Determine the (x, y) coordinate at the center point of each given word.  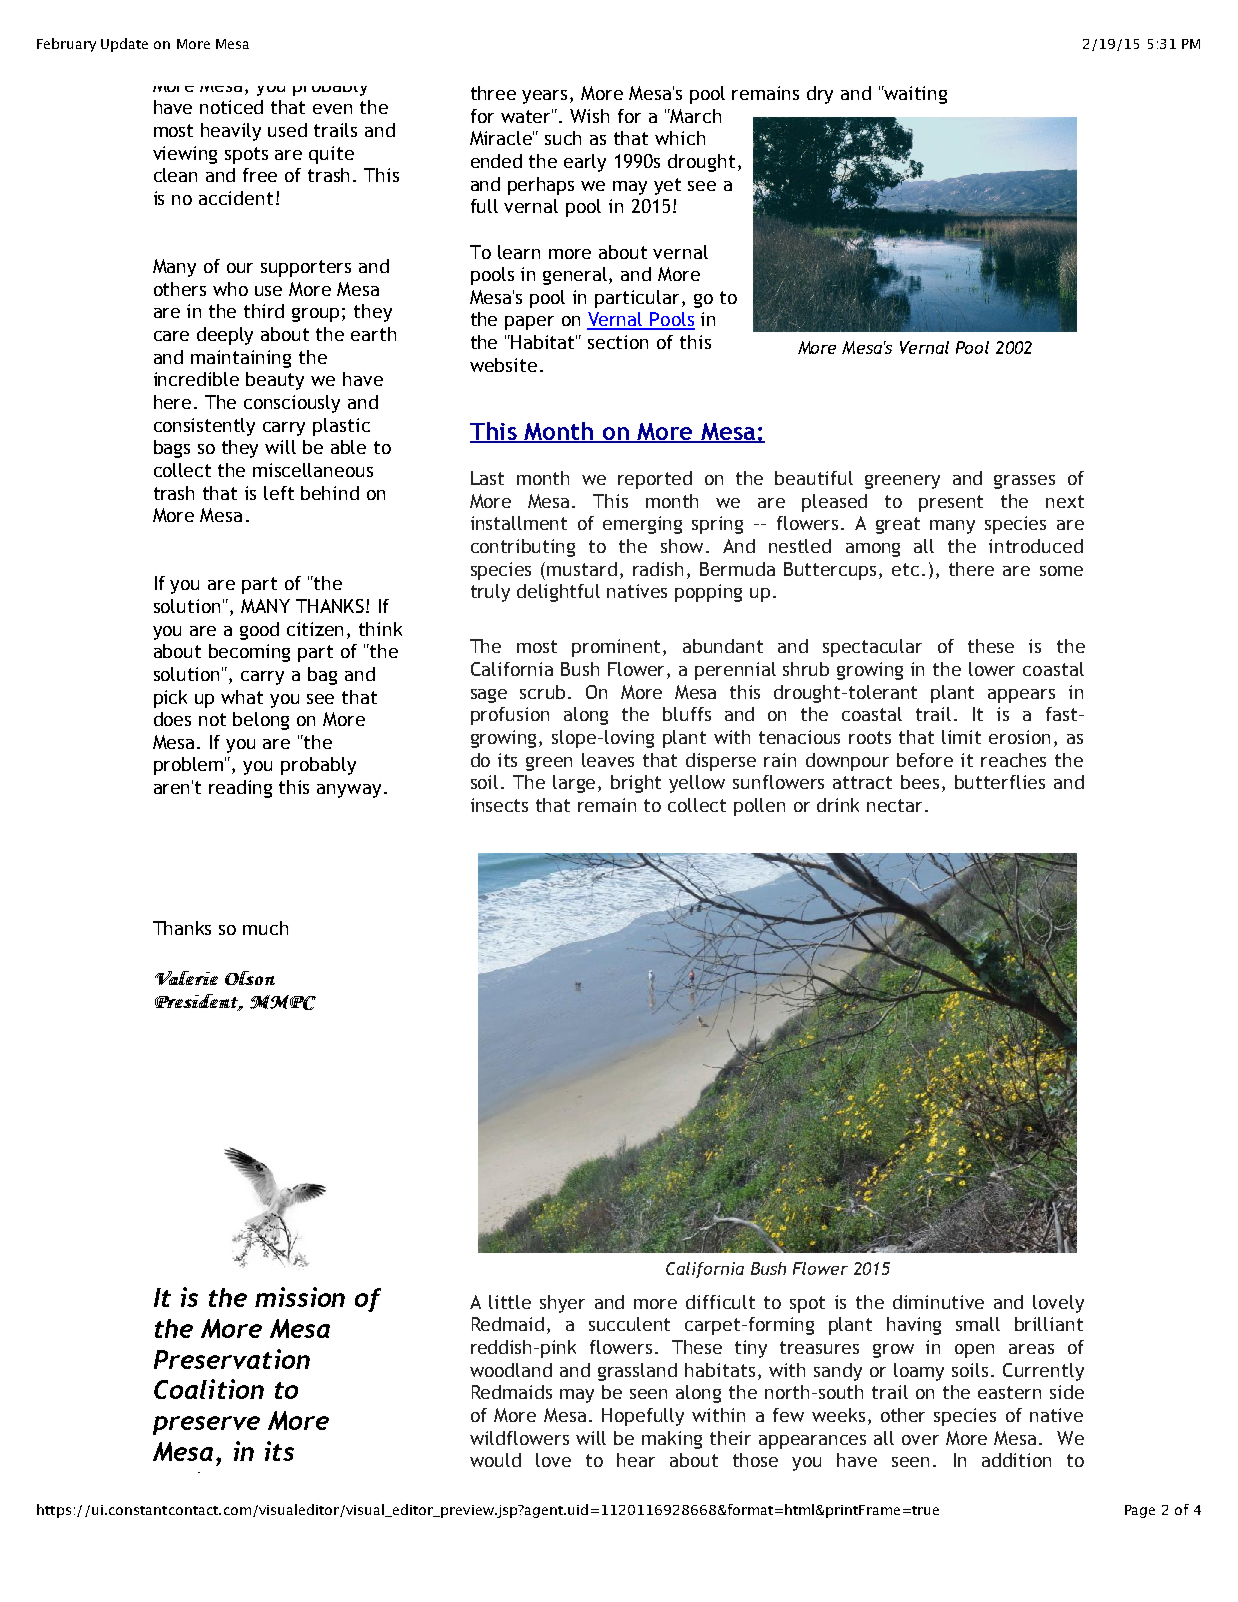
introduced (1036, 546)
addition (1016, 1460)
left (279, 493)
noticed (231, 107)
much (265, 928)
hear (636, 1460)
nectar (896, 805)
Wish (589, 116)
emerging (642, 525)
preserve (206, 1425)
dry (820, 95)
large (576, 784)
